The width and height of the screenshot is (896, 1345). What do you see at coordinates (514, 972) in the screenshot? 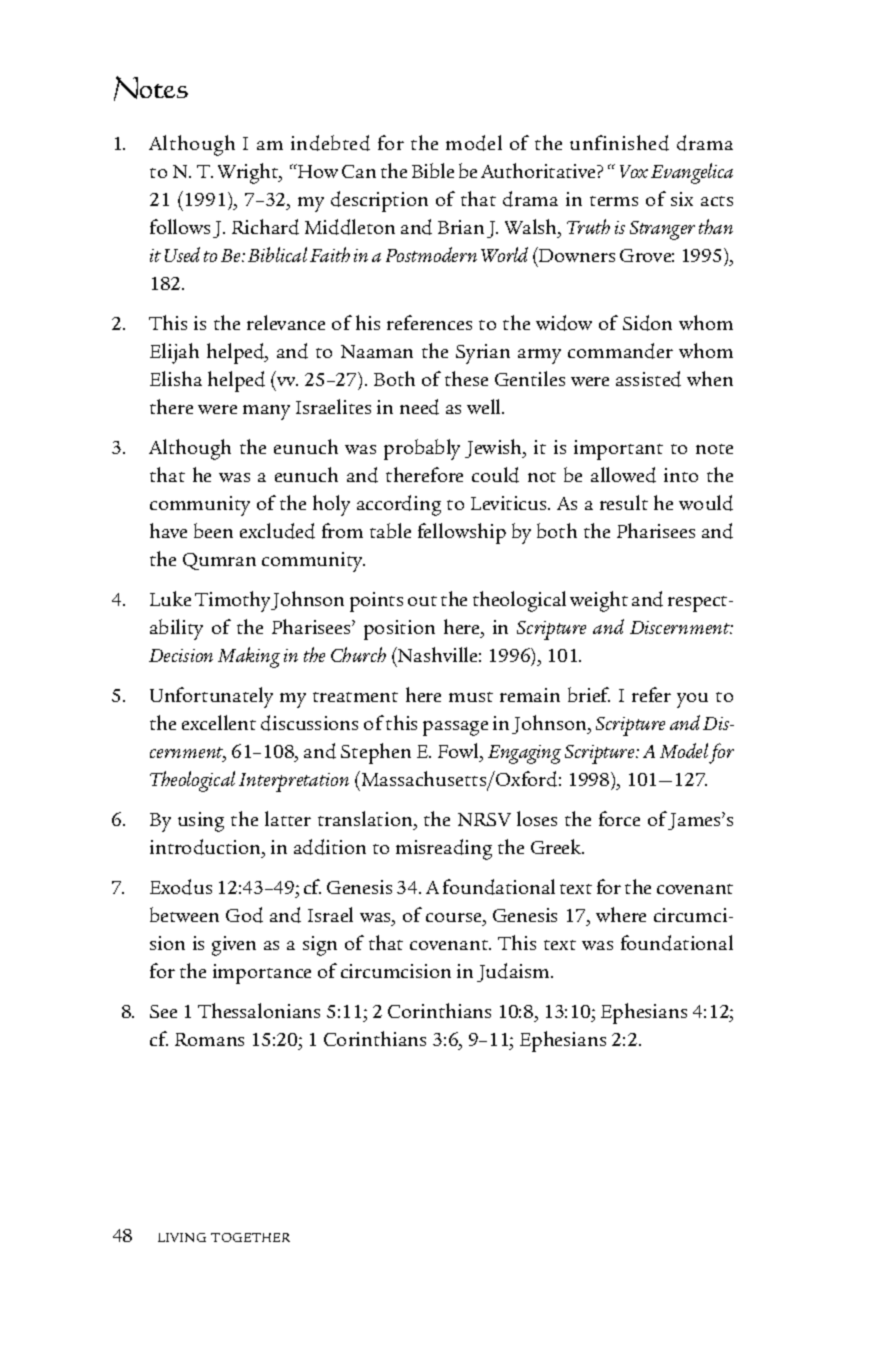
I see `Judaism` at bounding box center [514, 972].
